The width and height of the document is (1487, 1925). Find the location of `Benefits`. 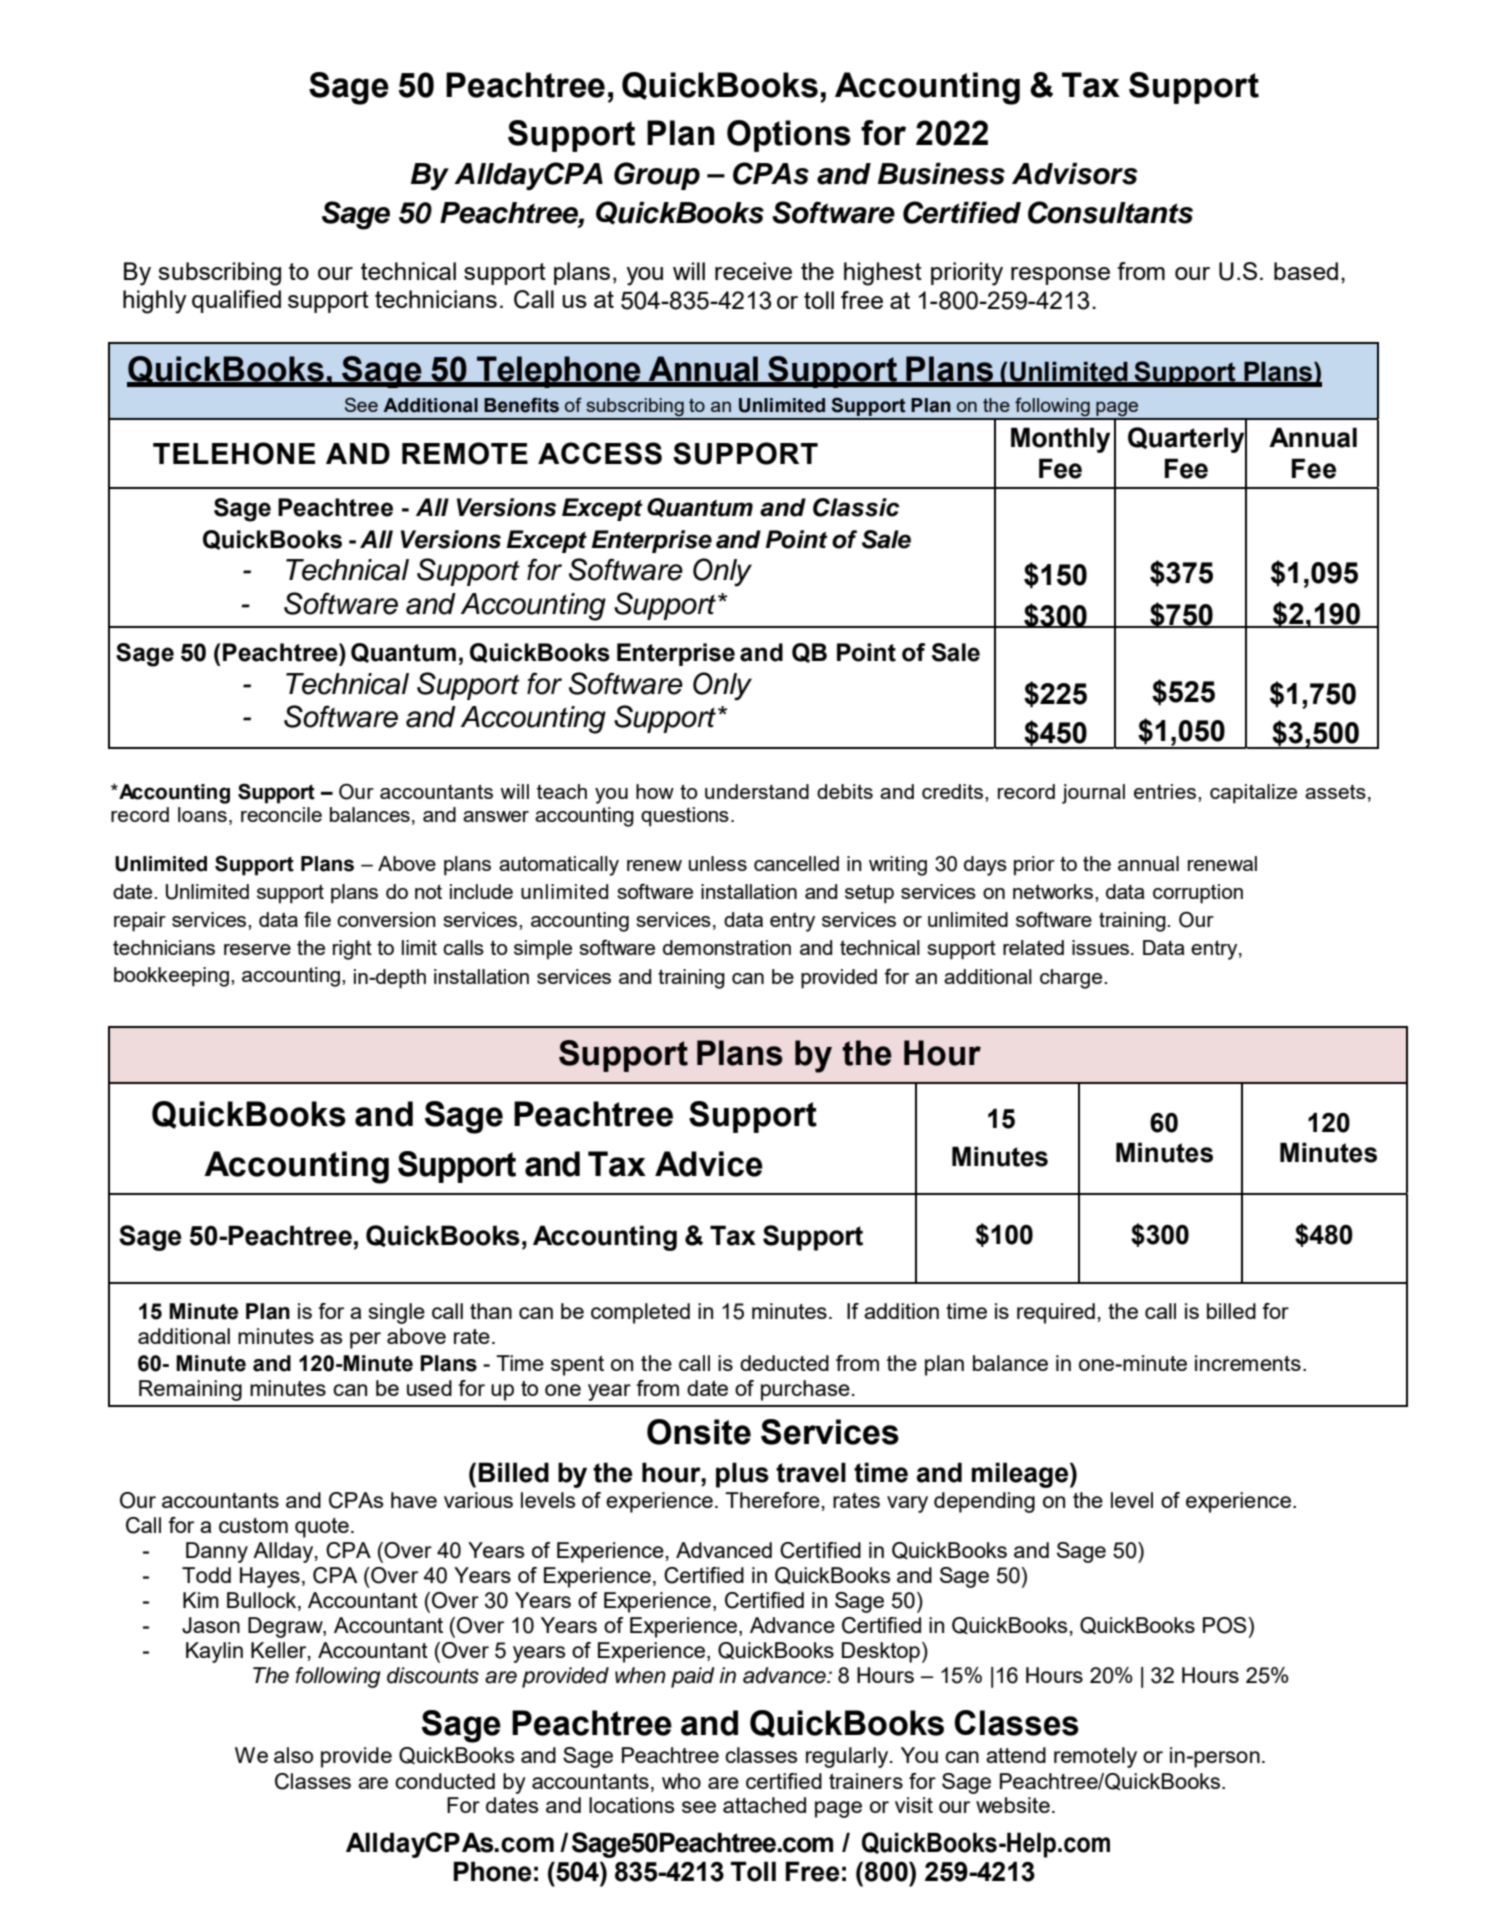

Benefits is located at coordinates (521, 405).
